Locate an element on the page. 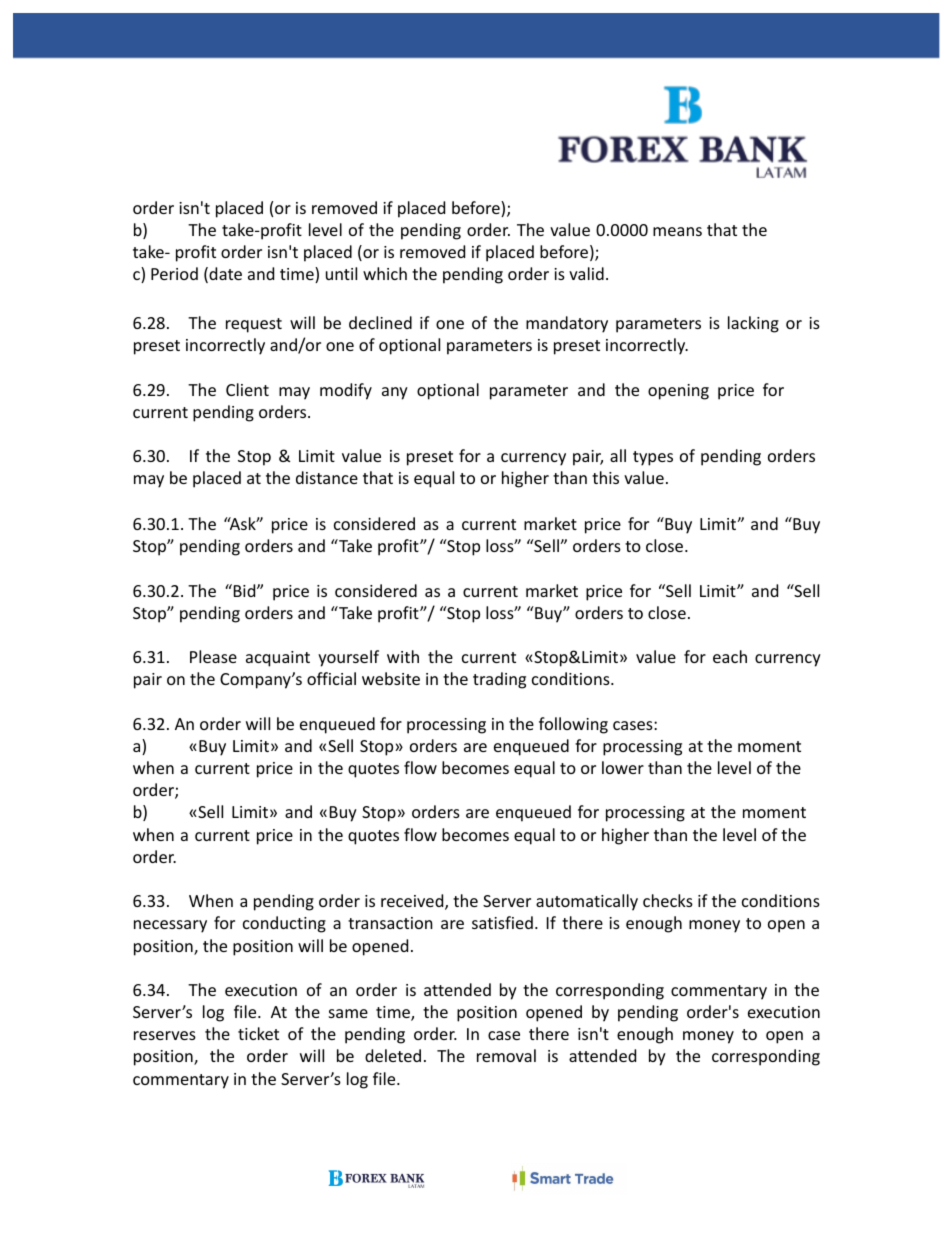  conducting is located at coordinates (284, 924).
